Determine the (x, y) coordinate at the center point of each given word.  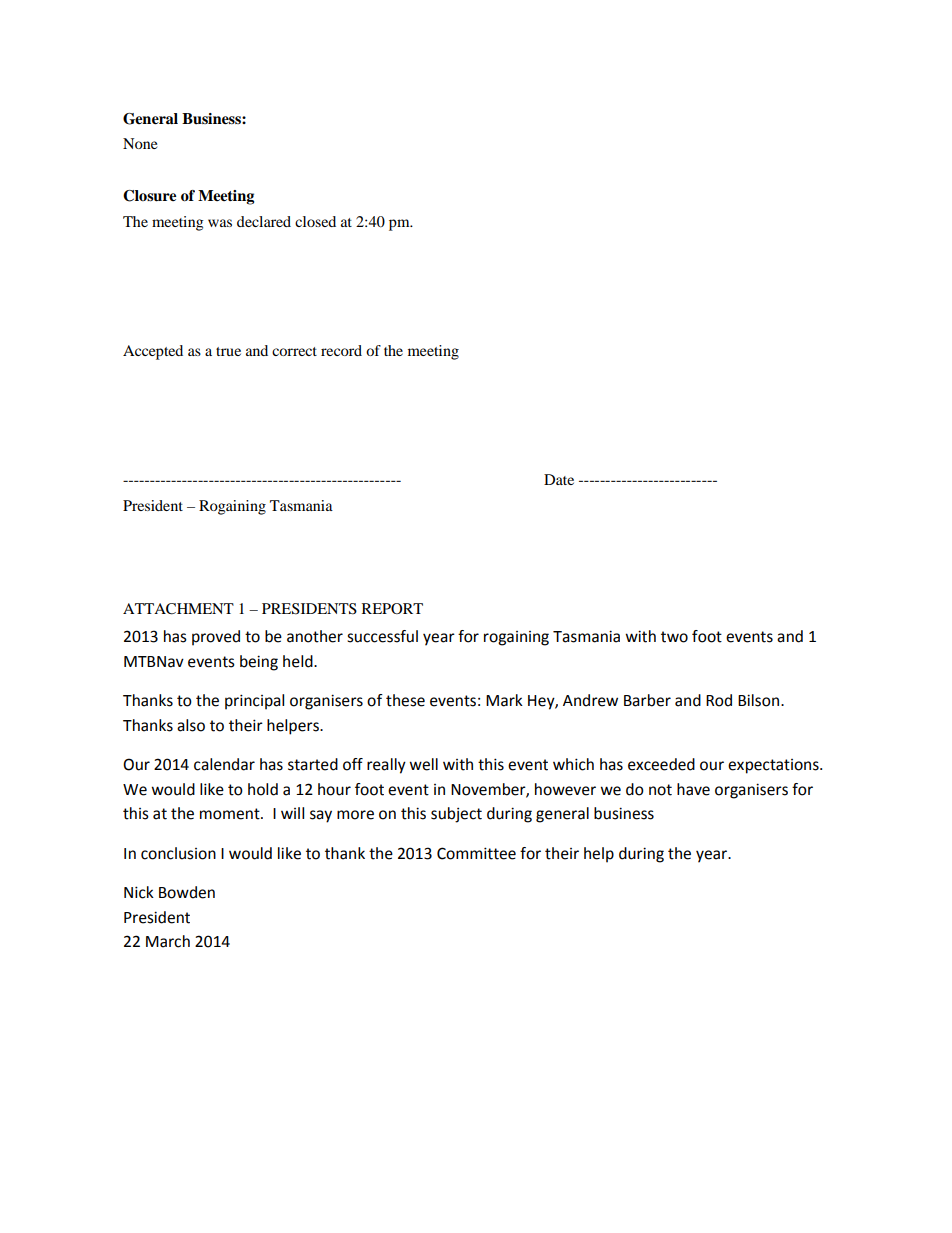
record (341, 350)
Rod (719, 700)
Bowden (187, 892)
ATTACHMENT (178, 609)
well (423, 764)
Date (559, 479)
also (191, 725)
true (228, 351)
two (674, 637)
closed (315, 221)
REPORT (392, 608)
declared (264, 221)
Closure (149, 196)
